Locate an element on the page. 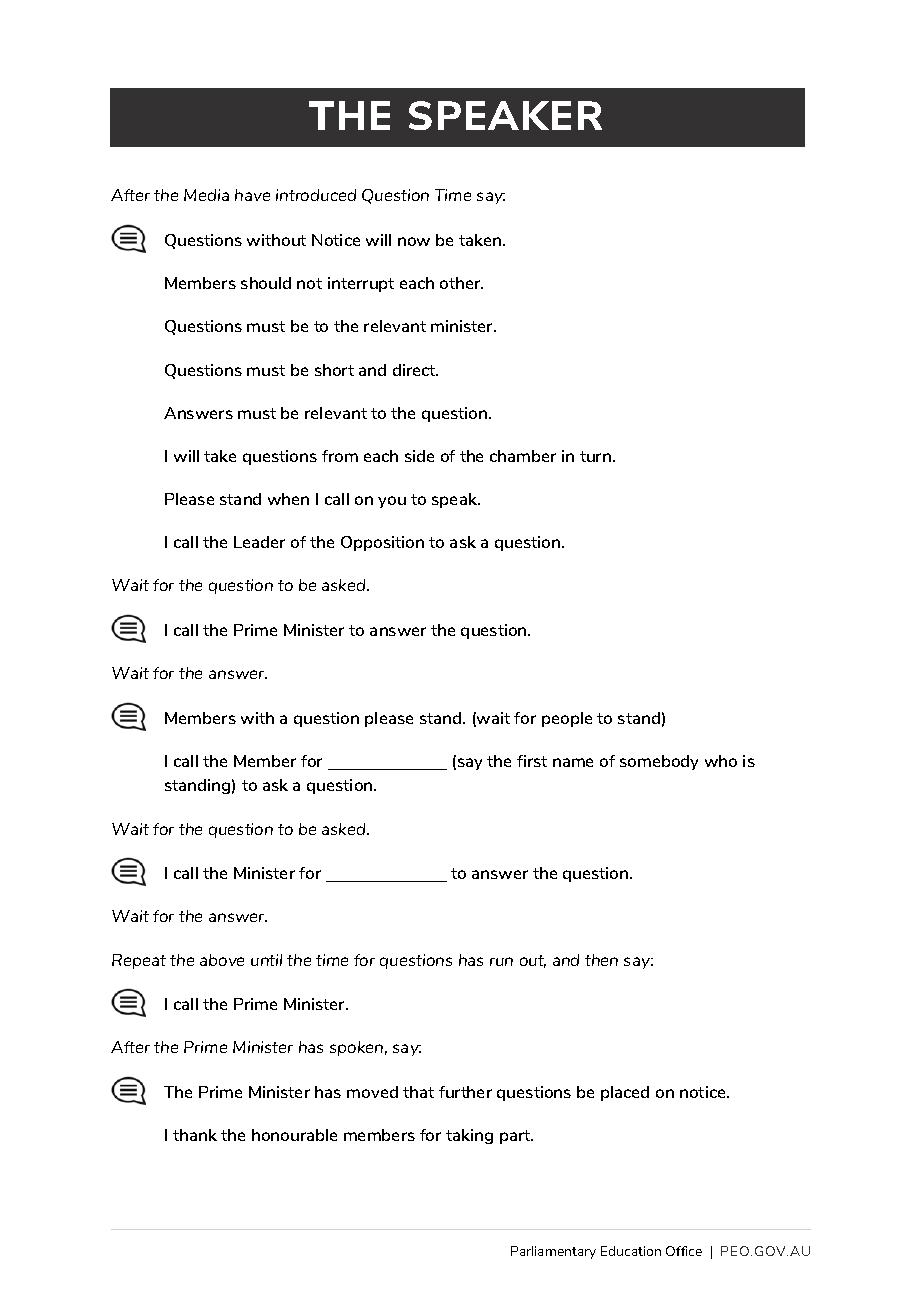 The image size is (924, 1308). somebody is located at coordinates (659, 762).
